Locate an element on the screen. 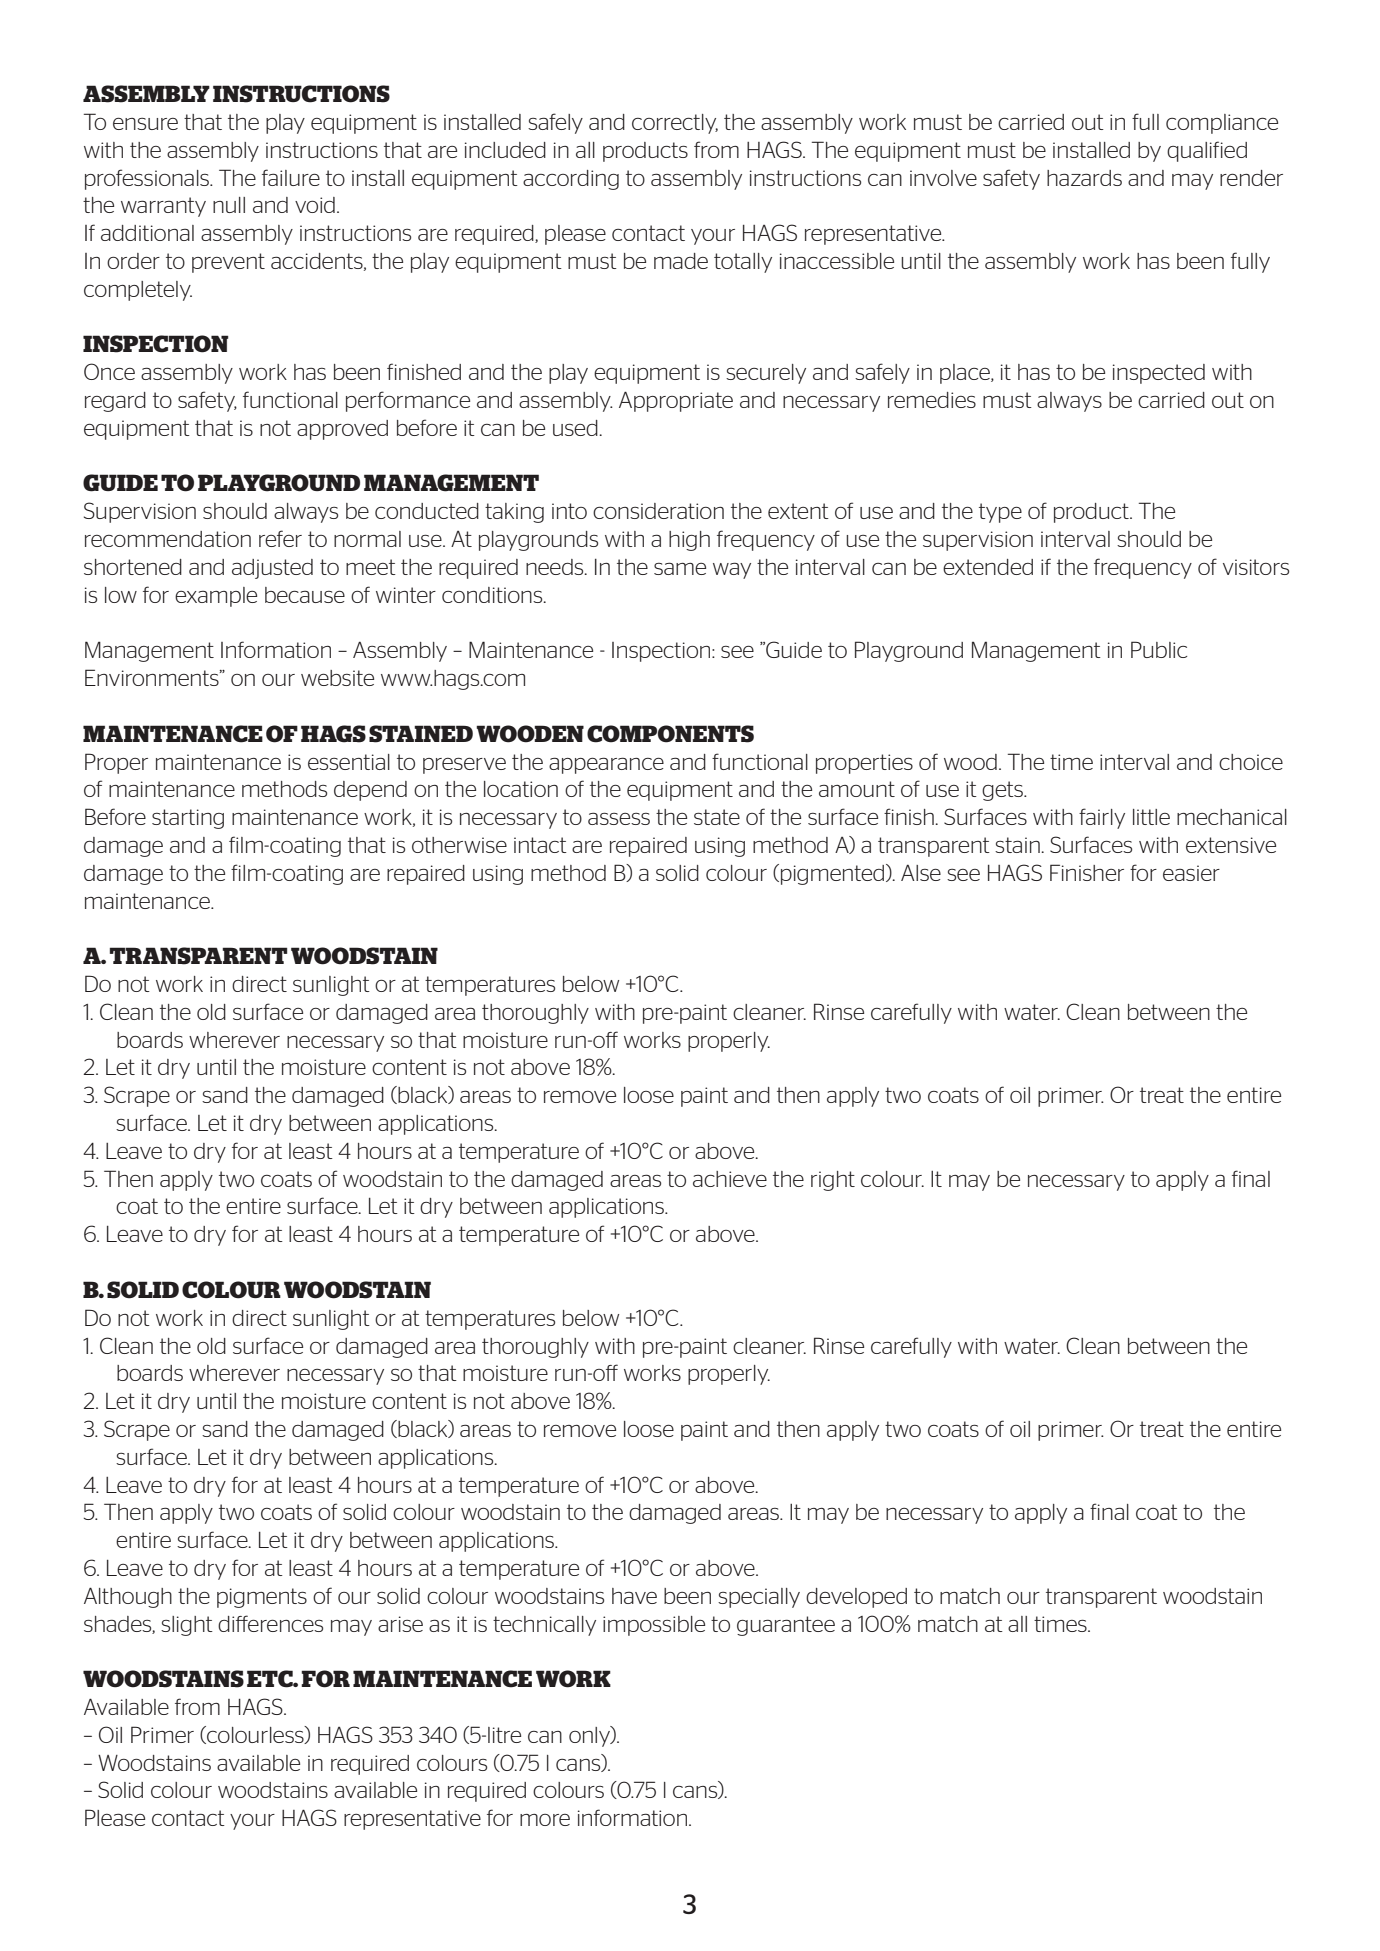 The height and width of the screenshot is (1951, 1380). developed is located at coordinates (856, 1598).
